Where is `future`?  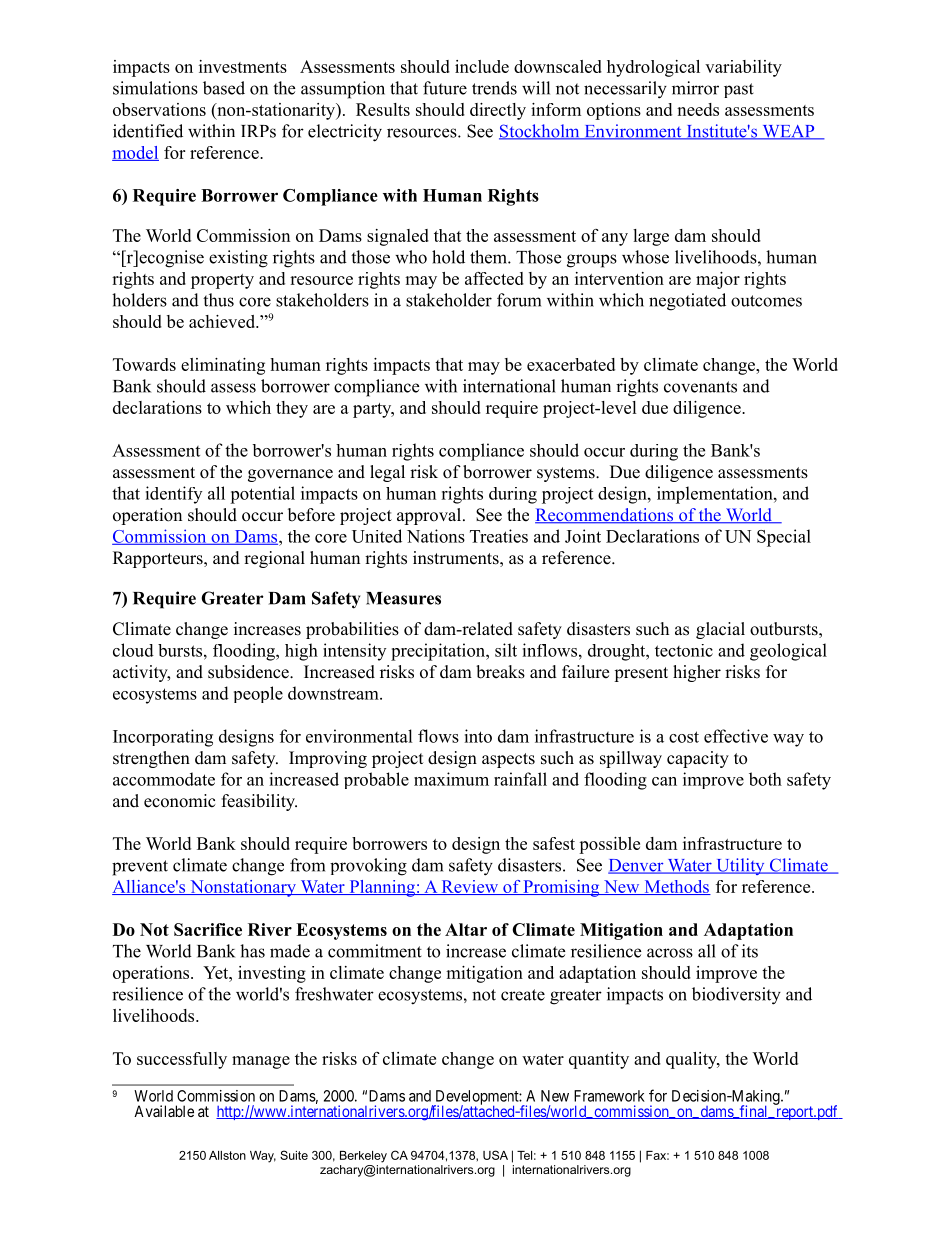 future is located at coordinates (445, 88).
